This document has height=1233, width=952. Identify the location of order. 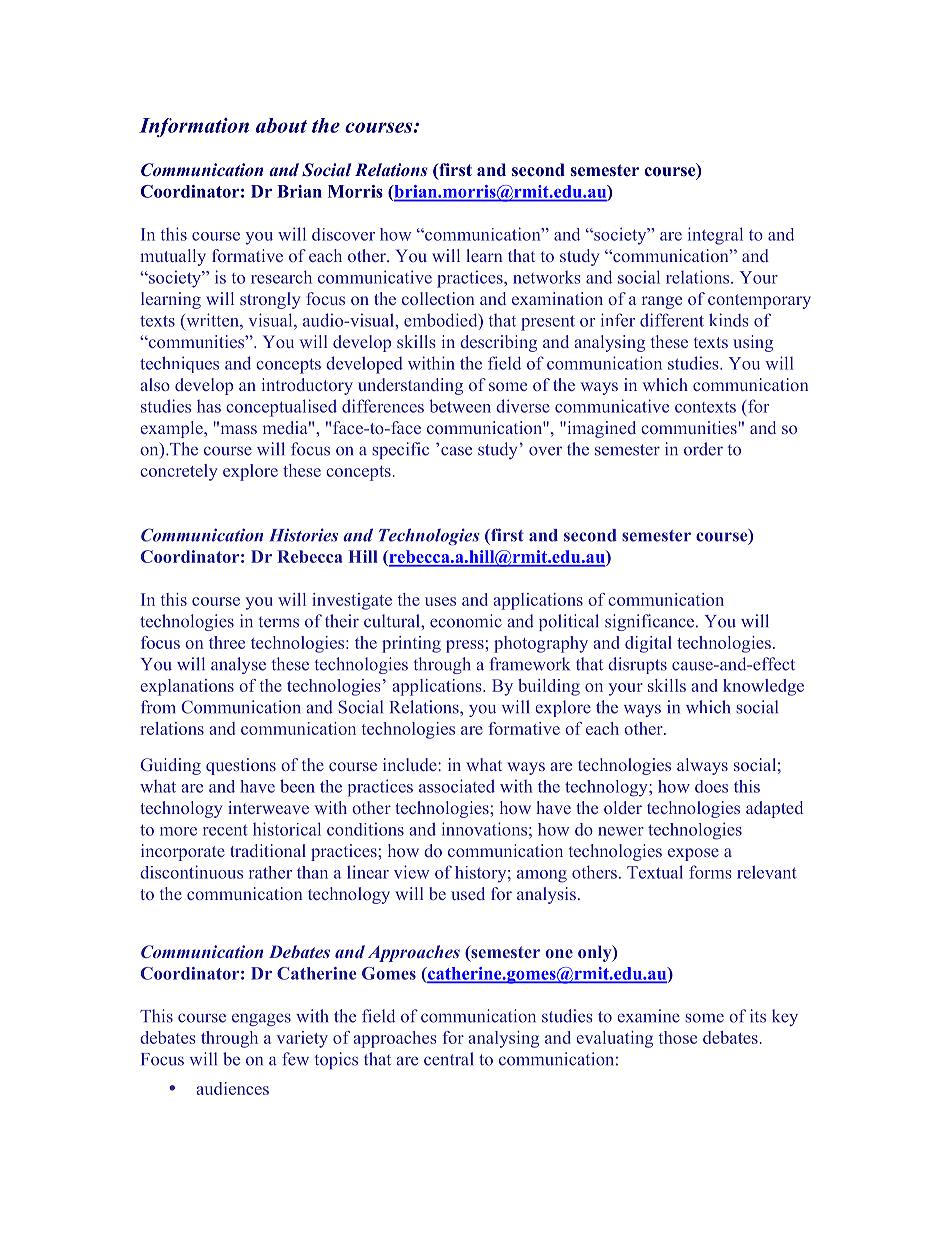
(703, 449).
